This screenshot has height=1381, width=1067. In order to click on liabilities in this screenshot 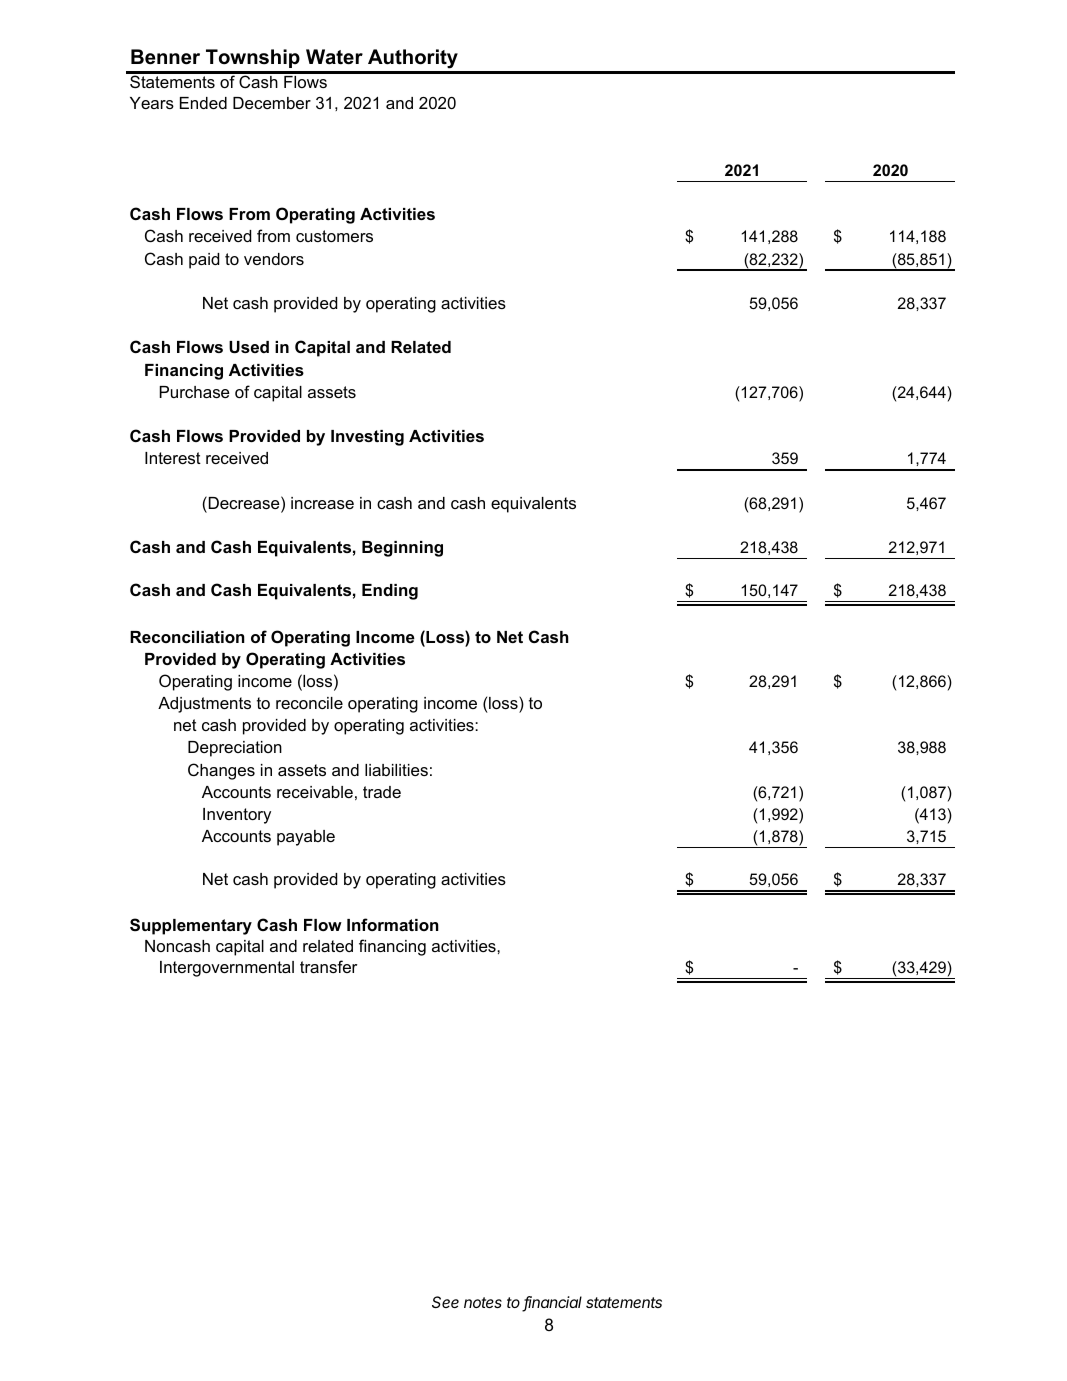, I will do `click(396, 770)`.
